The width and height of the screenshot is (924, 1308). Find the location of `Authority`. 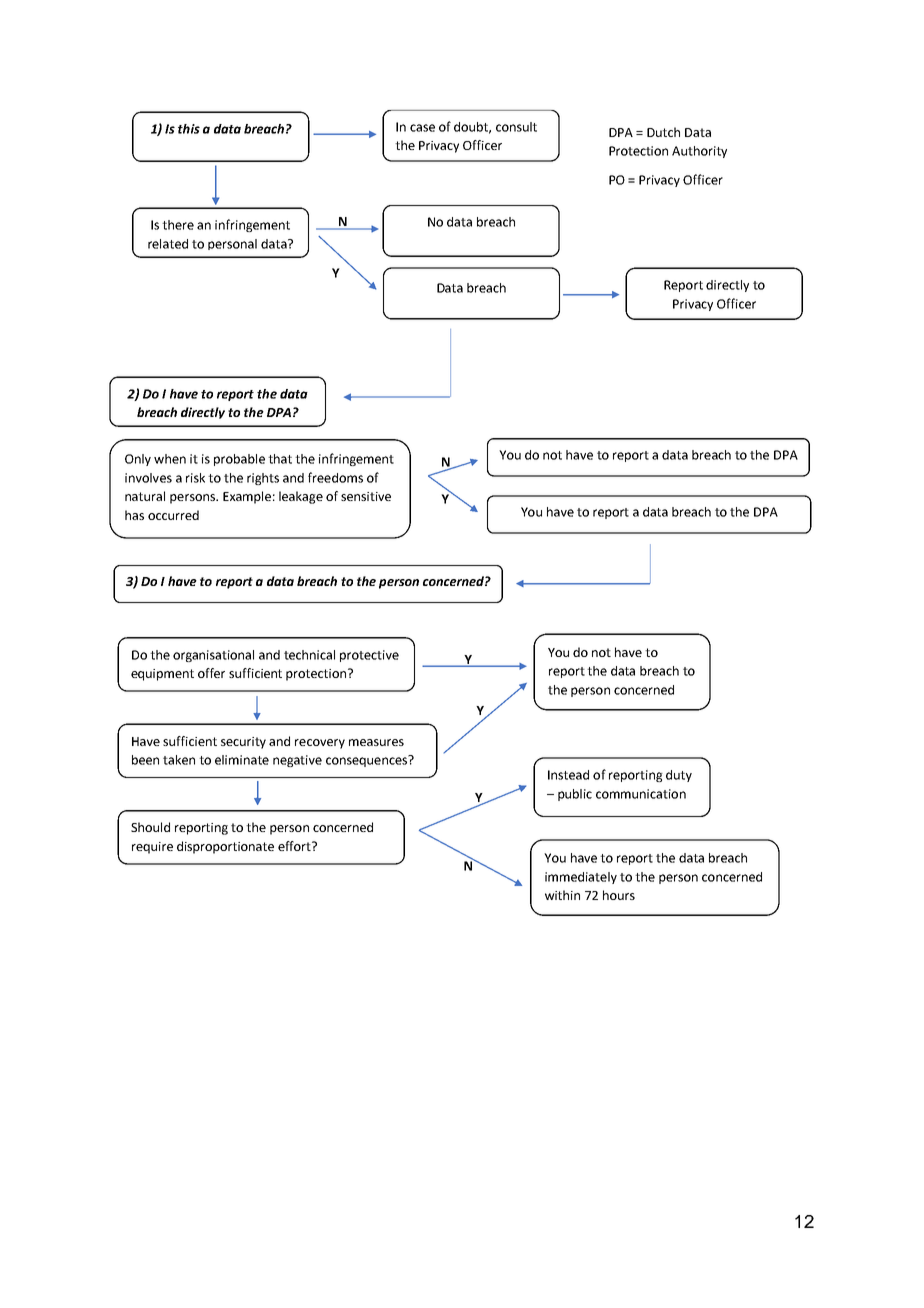

Authority is located at coordinates (699, 152).
